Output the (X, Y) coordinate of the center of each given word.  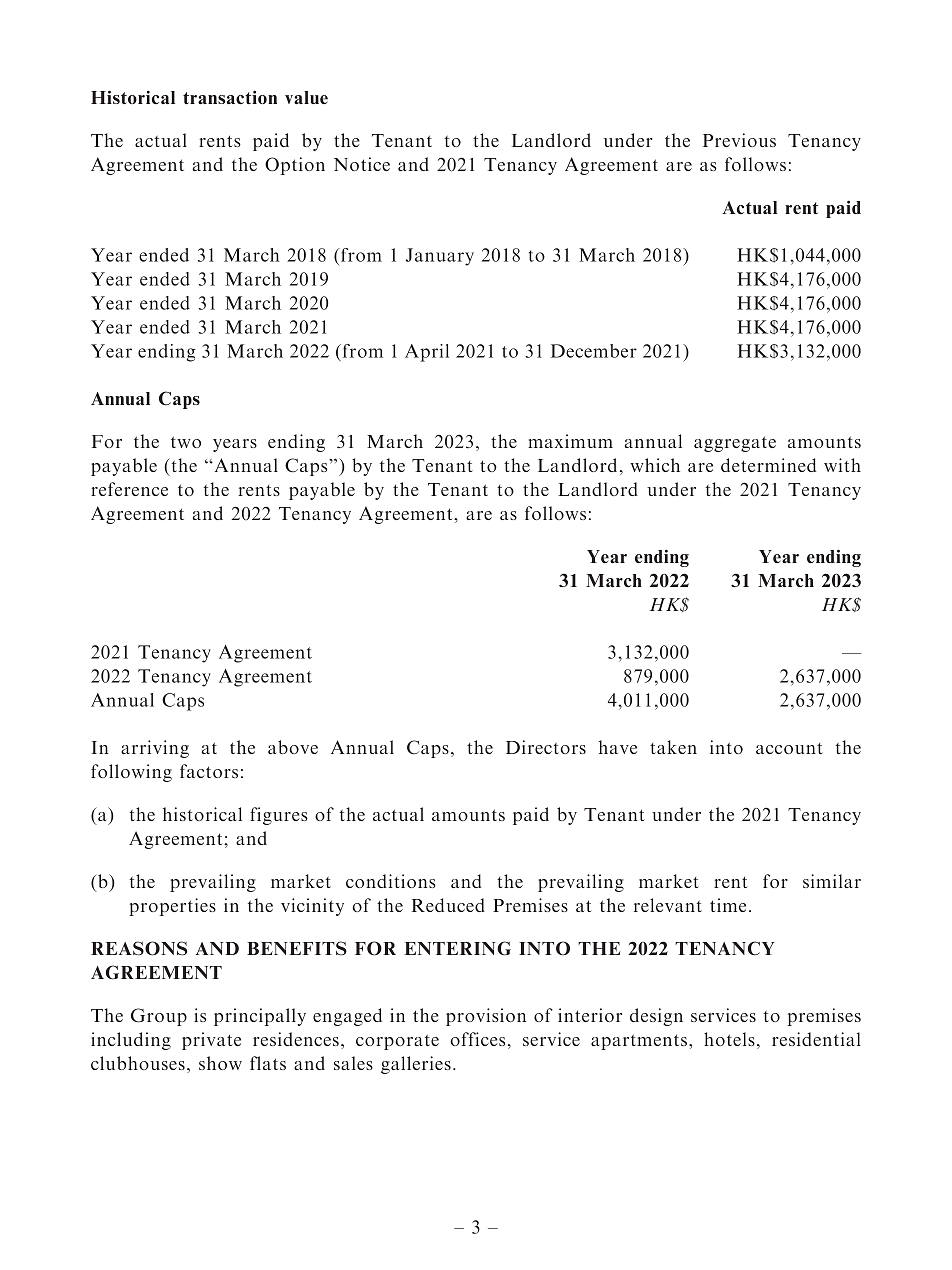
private (211, 1041)
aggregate (735, 444)
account (789, 748)
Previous (739, 140)
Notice (362, 164)
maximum (570, 441)
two (186, 442)
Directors (546, 747)
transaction (230, 97)
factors (209, 771)
